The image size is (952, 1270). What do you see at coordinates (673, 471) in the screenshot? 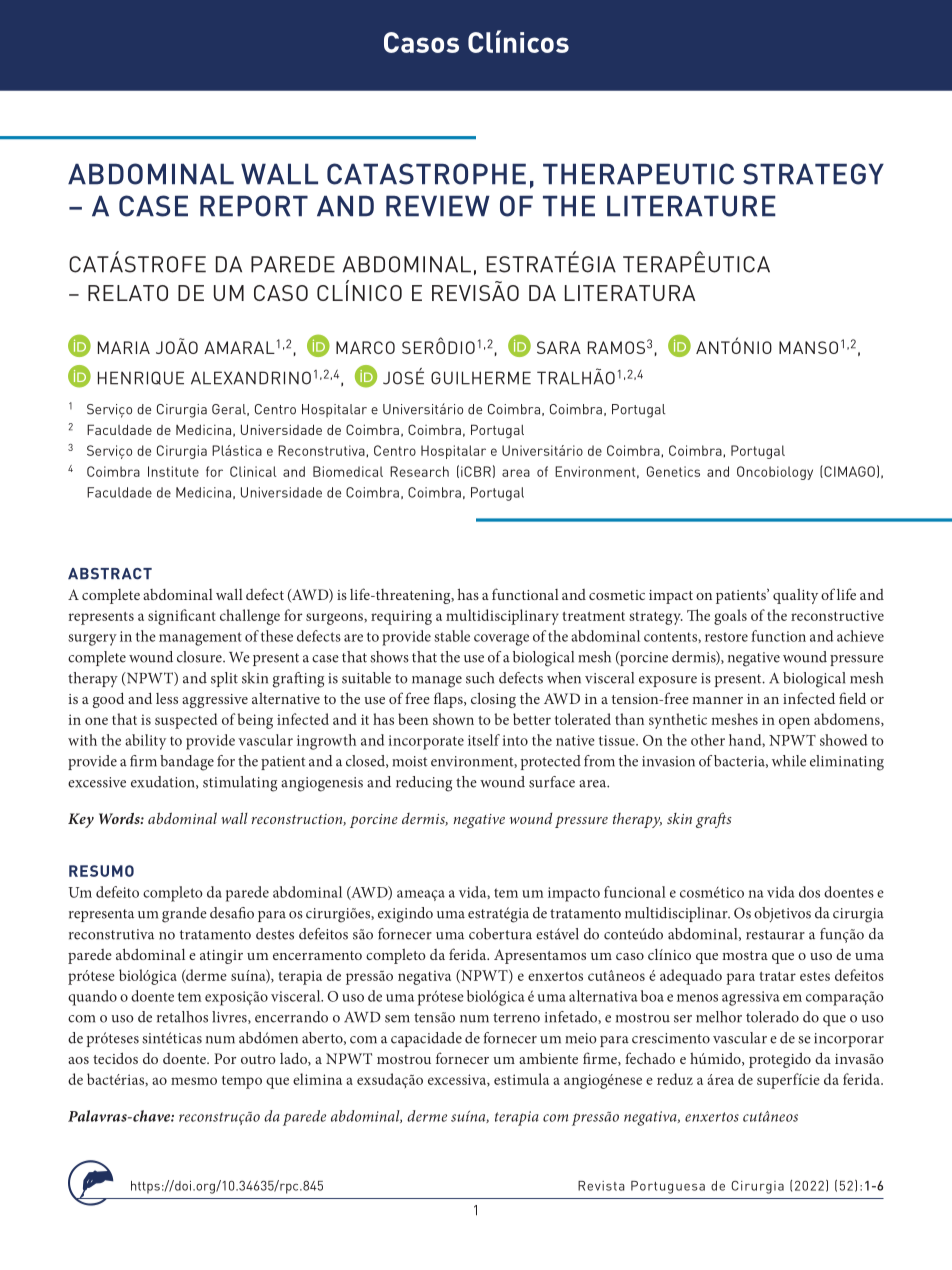
I see `Genetics` at bounding box center [673, 471].
